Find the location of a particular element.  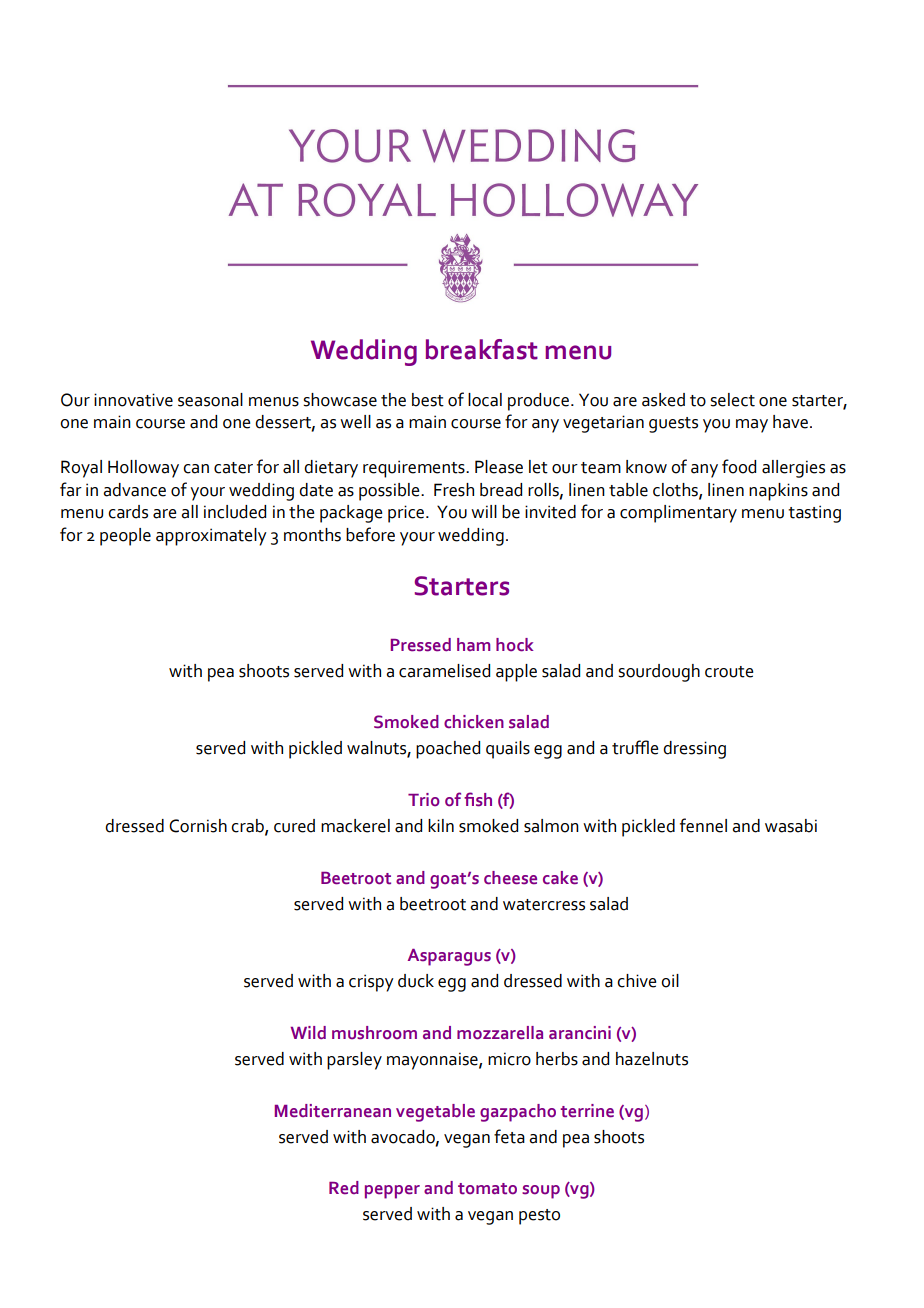

oil is located at coordinates (670, 981).
